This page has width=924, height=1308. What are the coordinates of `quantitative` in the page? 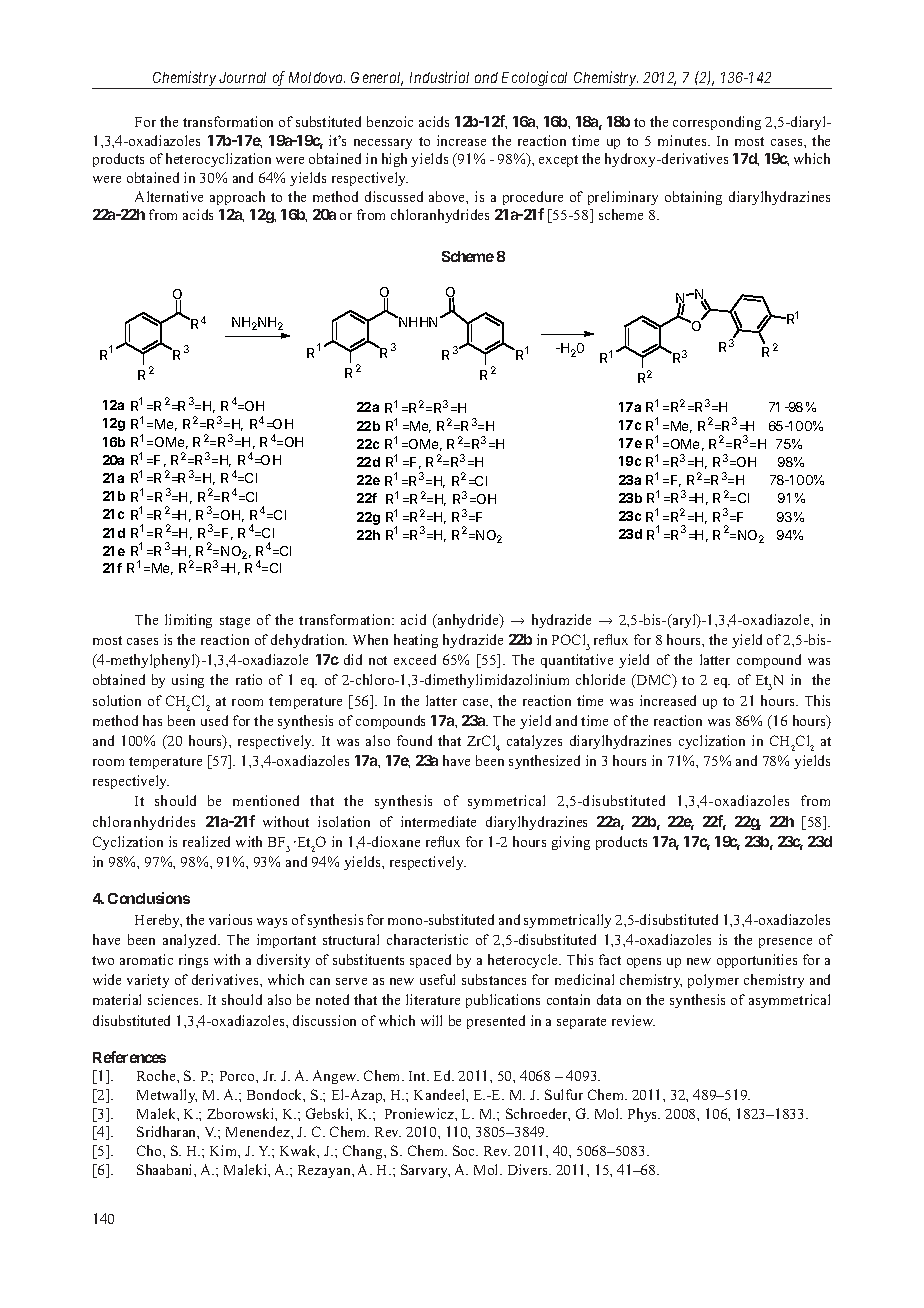 It's located at (577, 661).
